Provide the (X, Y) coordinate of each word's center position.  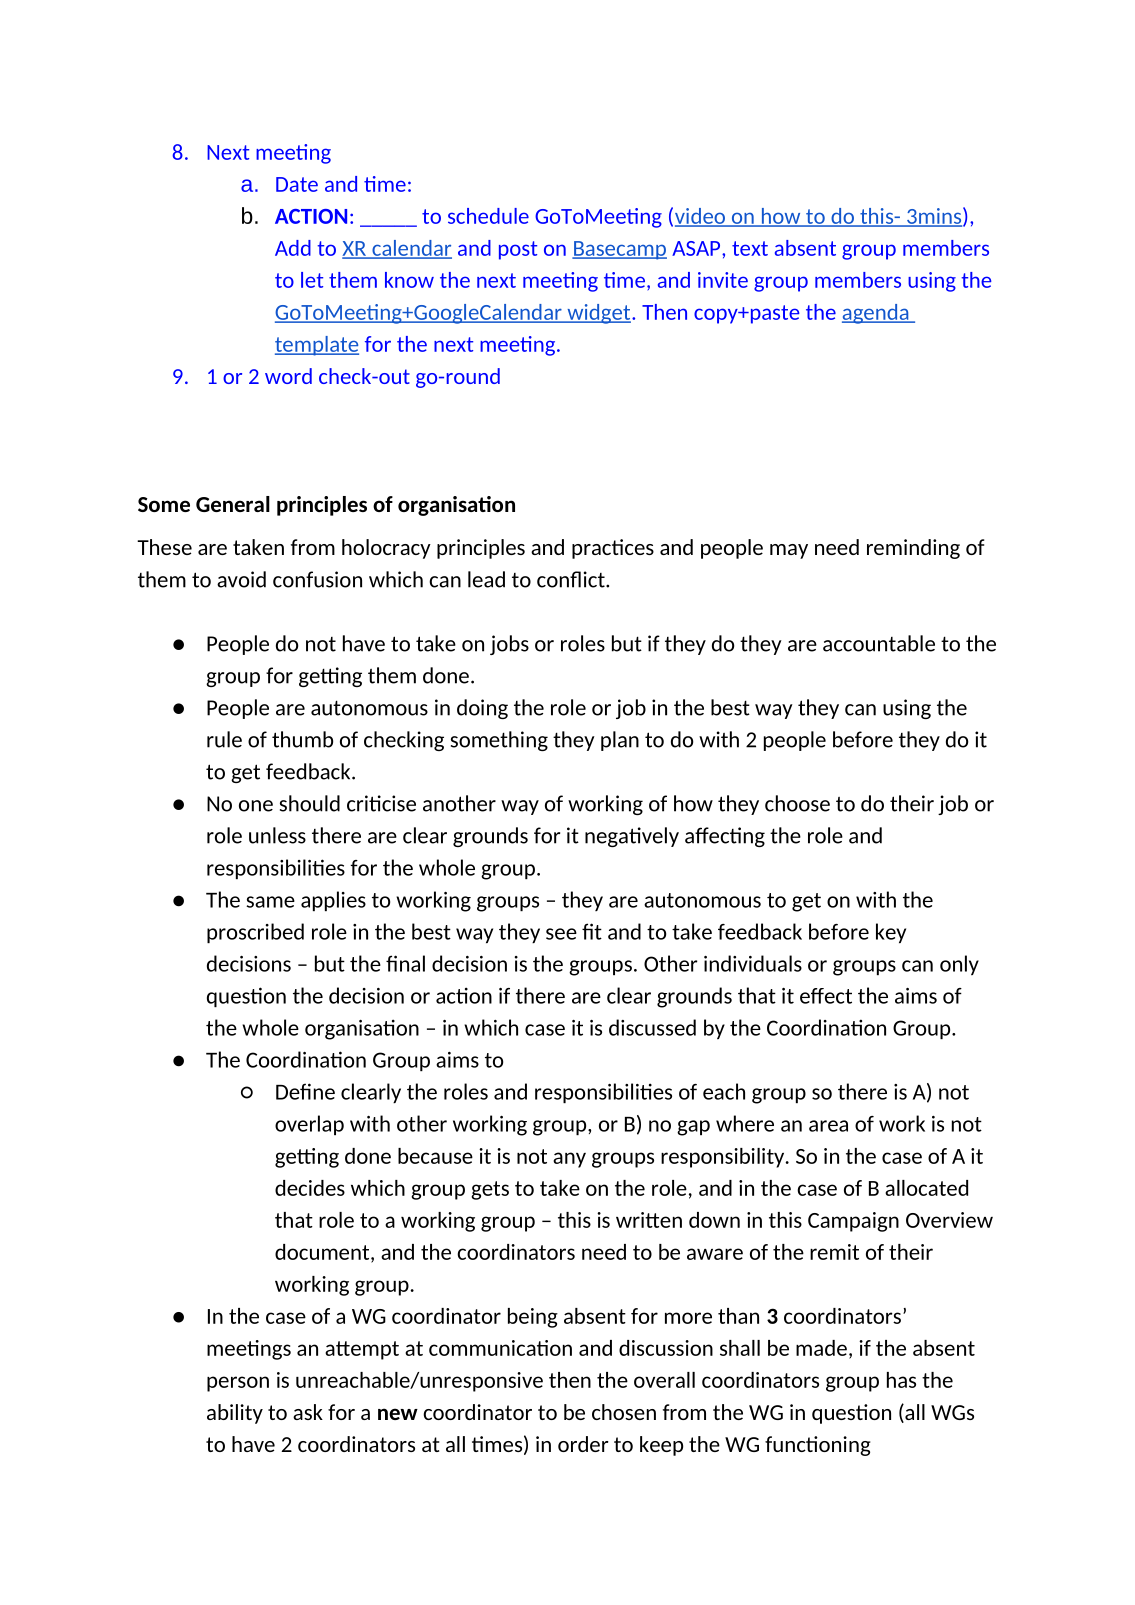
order (583, 1444)
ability (235, 1414)
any (569, 1160)
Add (293, 248)
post (518, 250)
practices (613, 549)
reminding (913, 549)
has (901, 1380)
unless (277, 835)
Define (305, 1091)
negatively (632, 837)
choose (797, 803)
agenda (876, 314)
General (233, 504)
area (828, 1126)
